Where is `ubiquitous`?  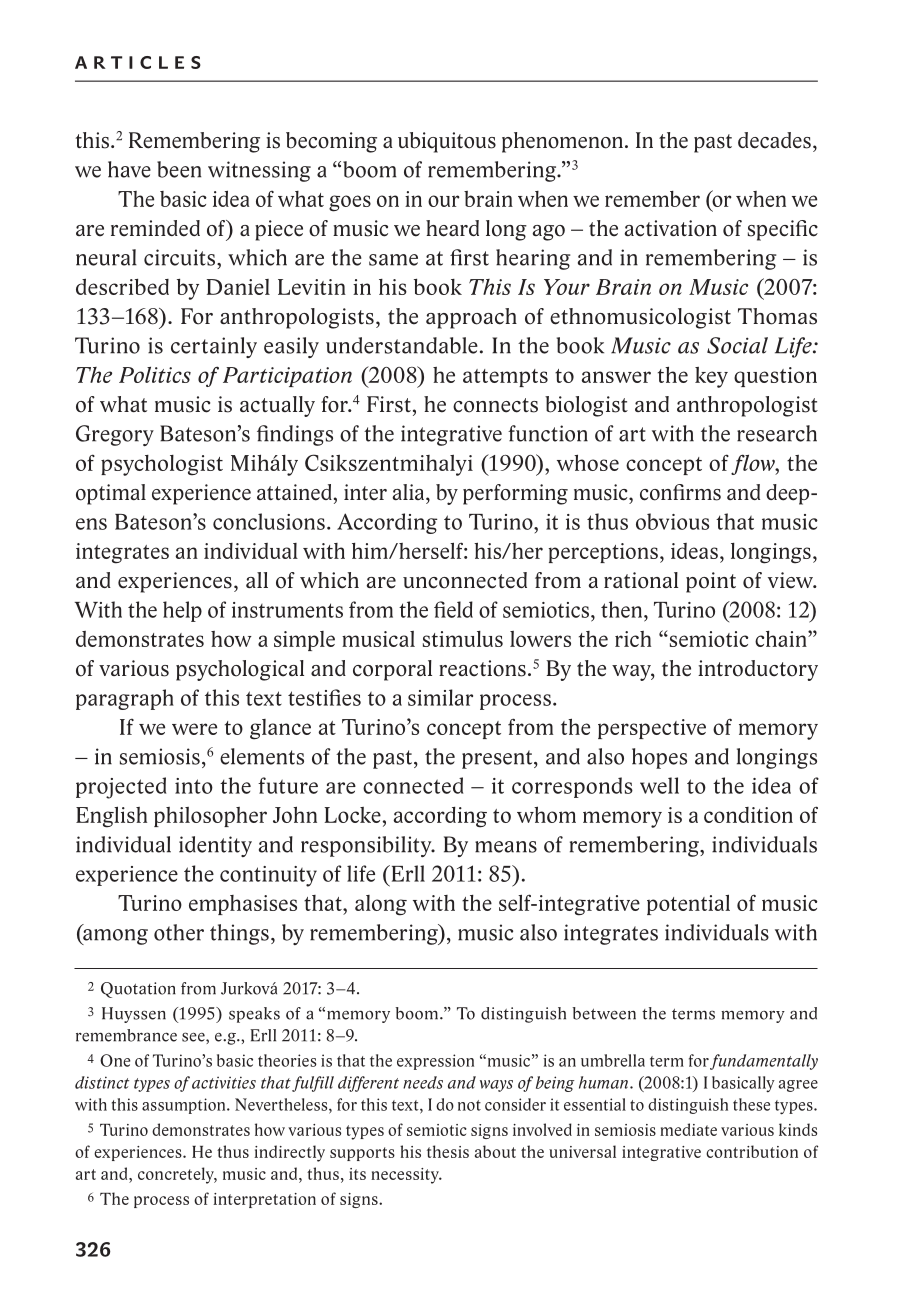 ubiquitous is located at coordinates (447, 142).
